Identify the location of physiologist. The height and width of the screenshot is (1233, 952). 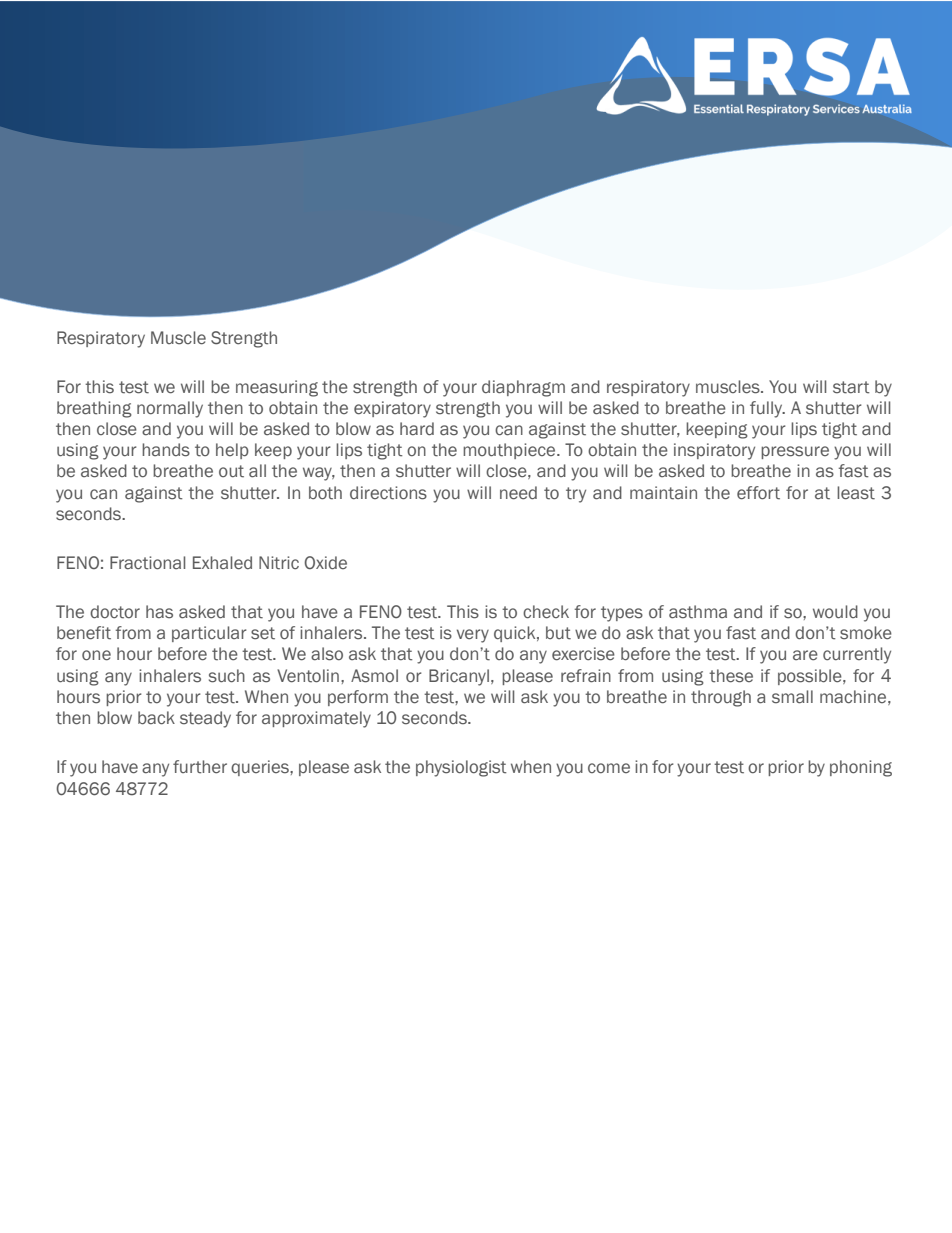
(461, 768).
